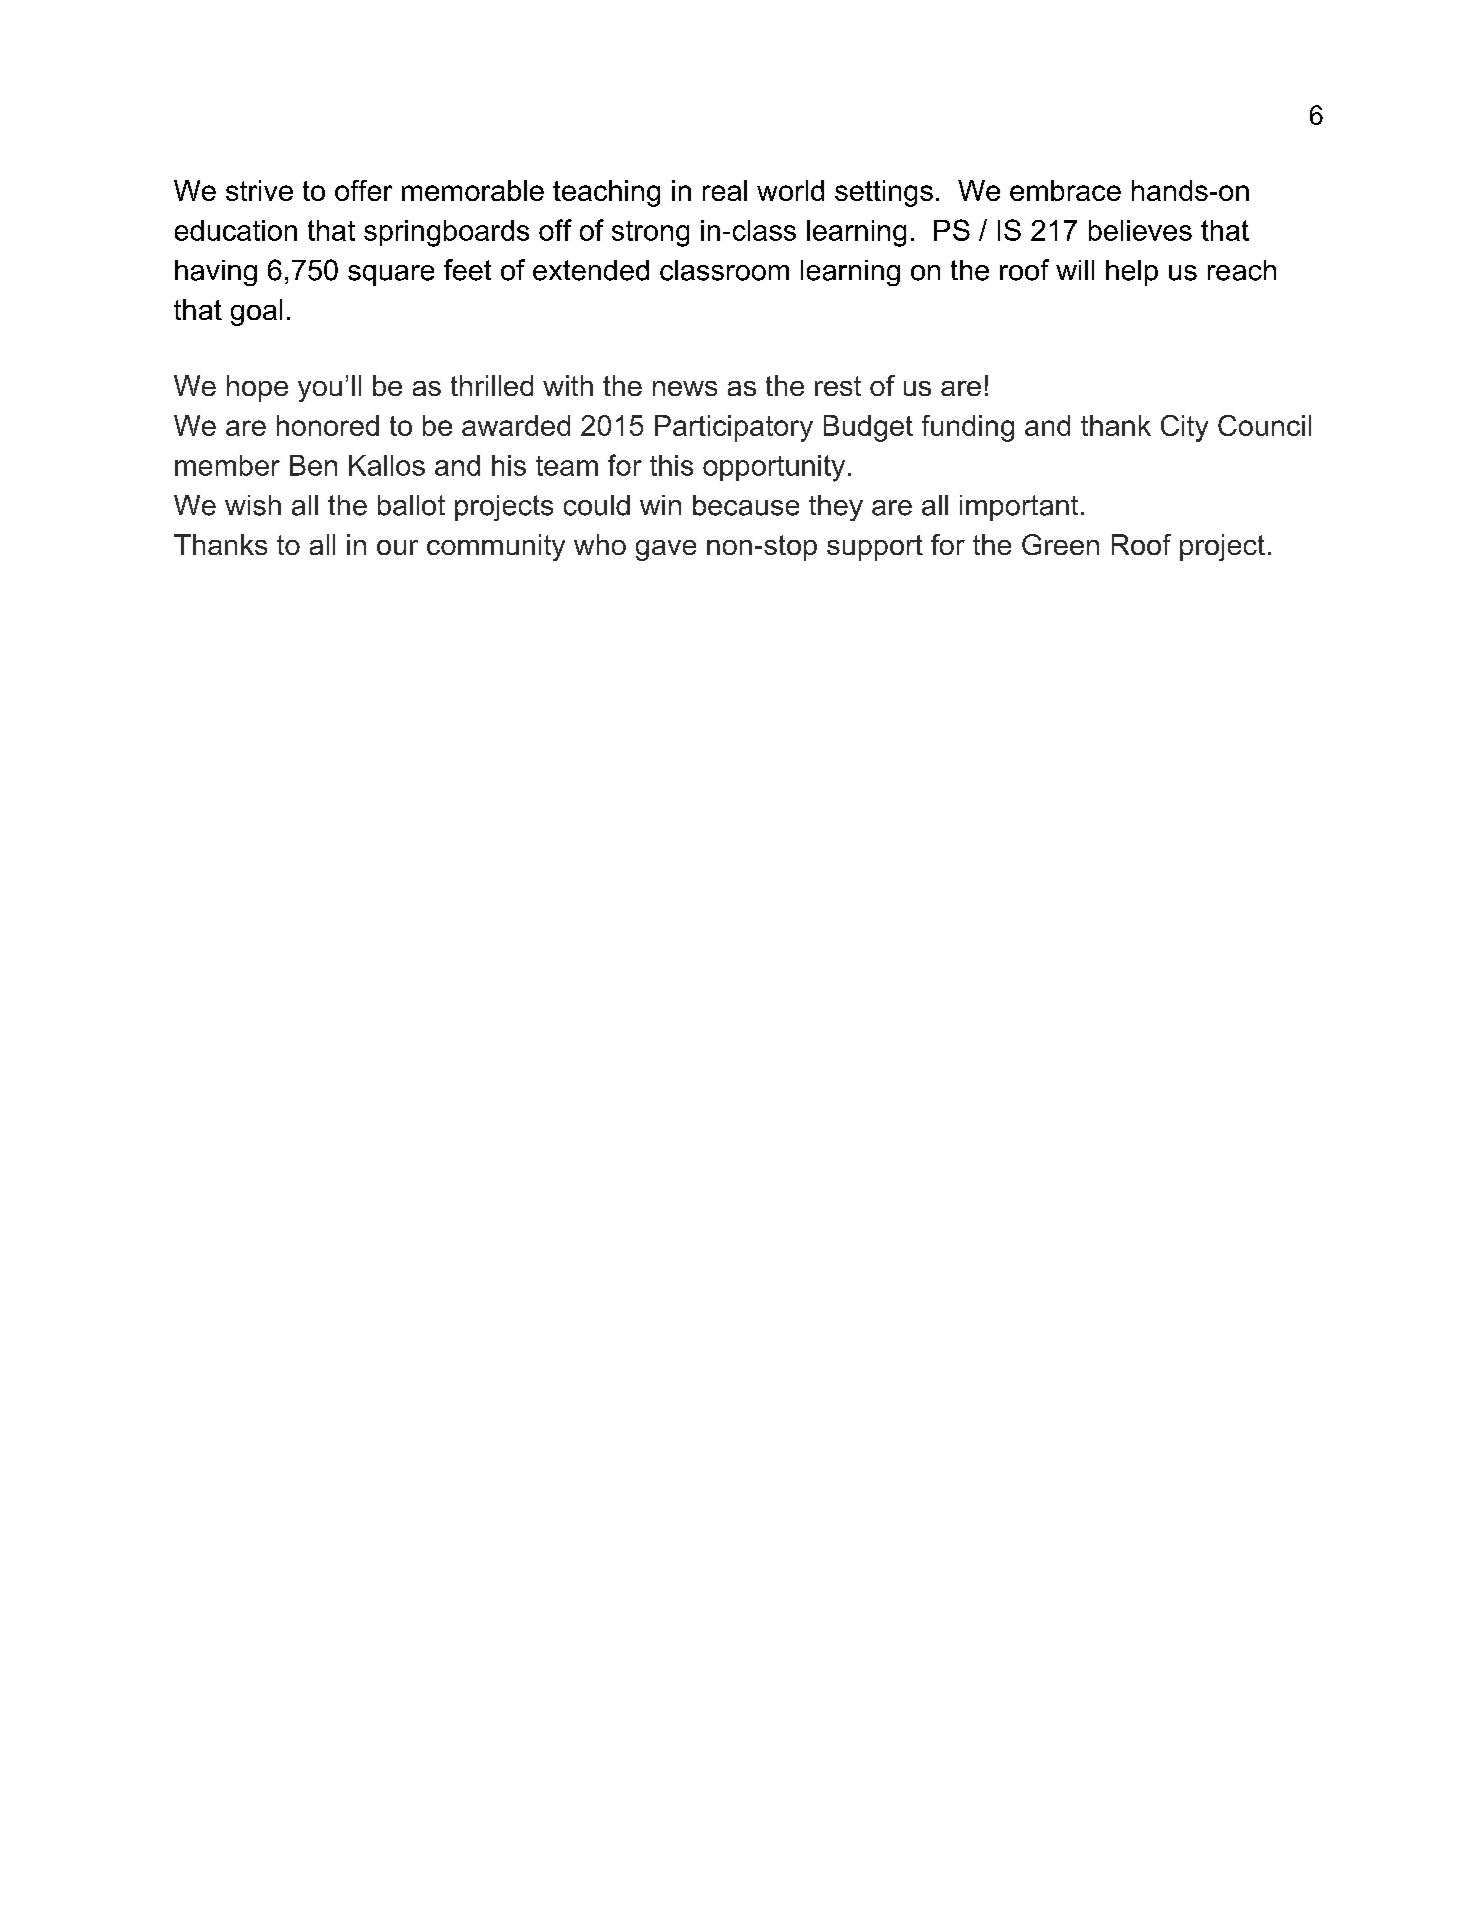 This screenshot has width=1475, height=1909. What do you see at coordinates (328, 425) in the screenshot?
I see `honored` at bounding box center [328, 425].
